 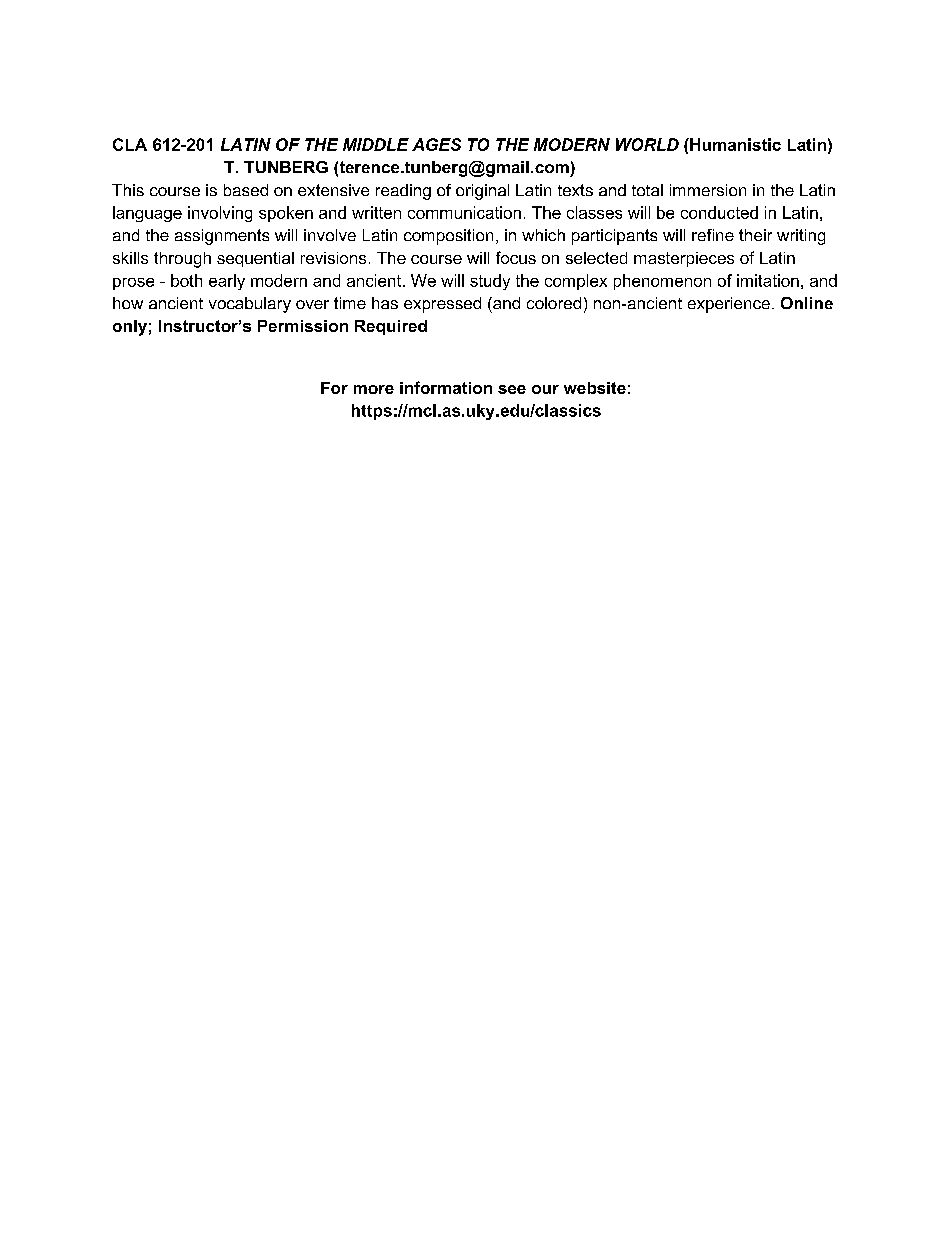 What do you see at coordinates (734, 144) in the screenshot?
I see `Humanistic` at bounding box center [734, 144].
